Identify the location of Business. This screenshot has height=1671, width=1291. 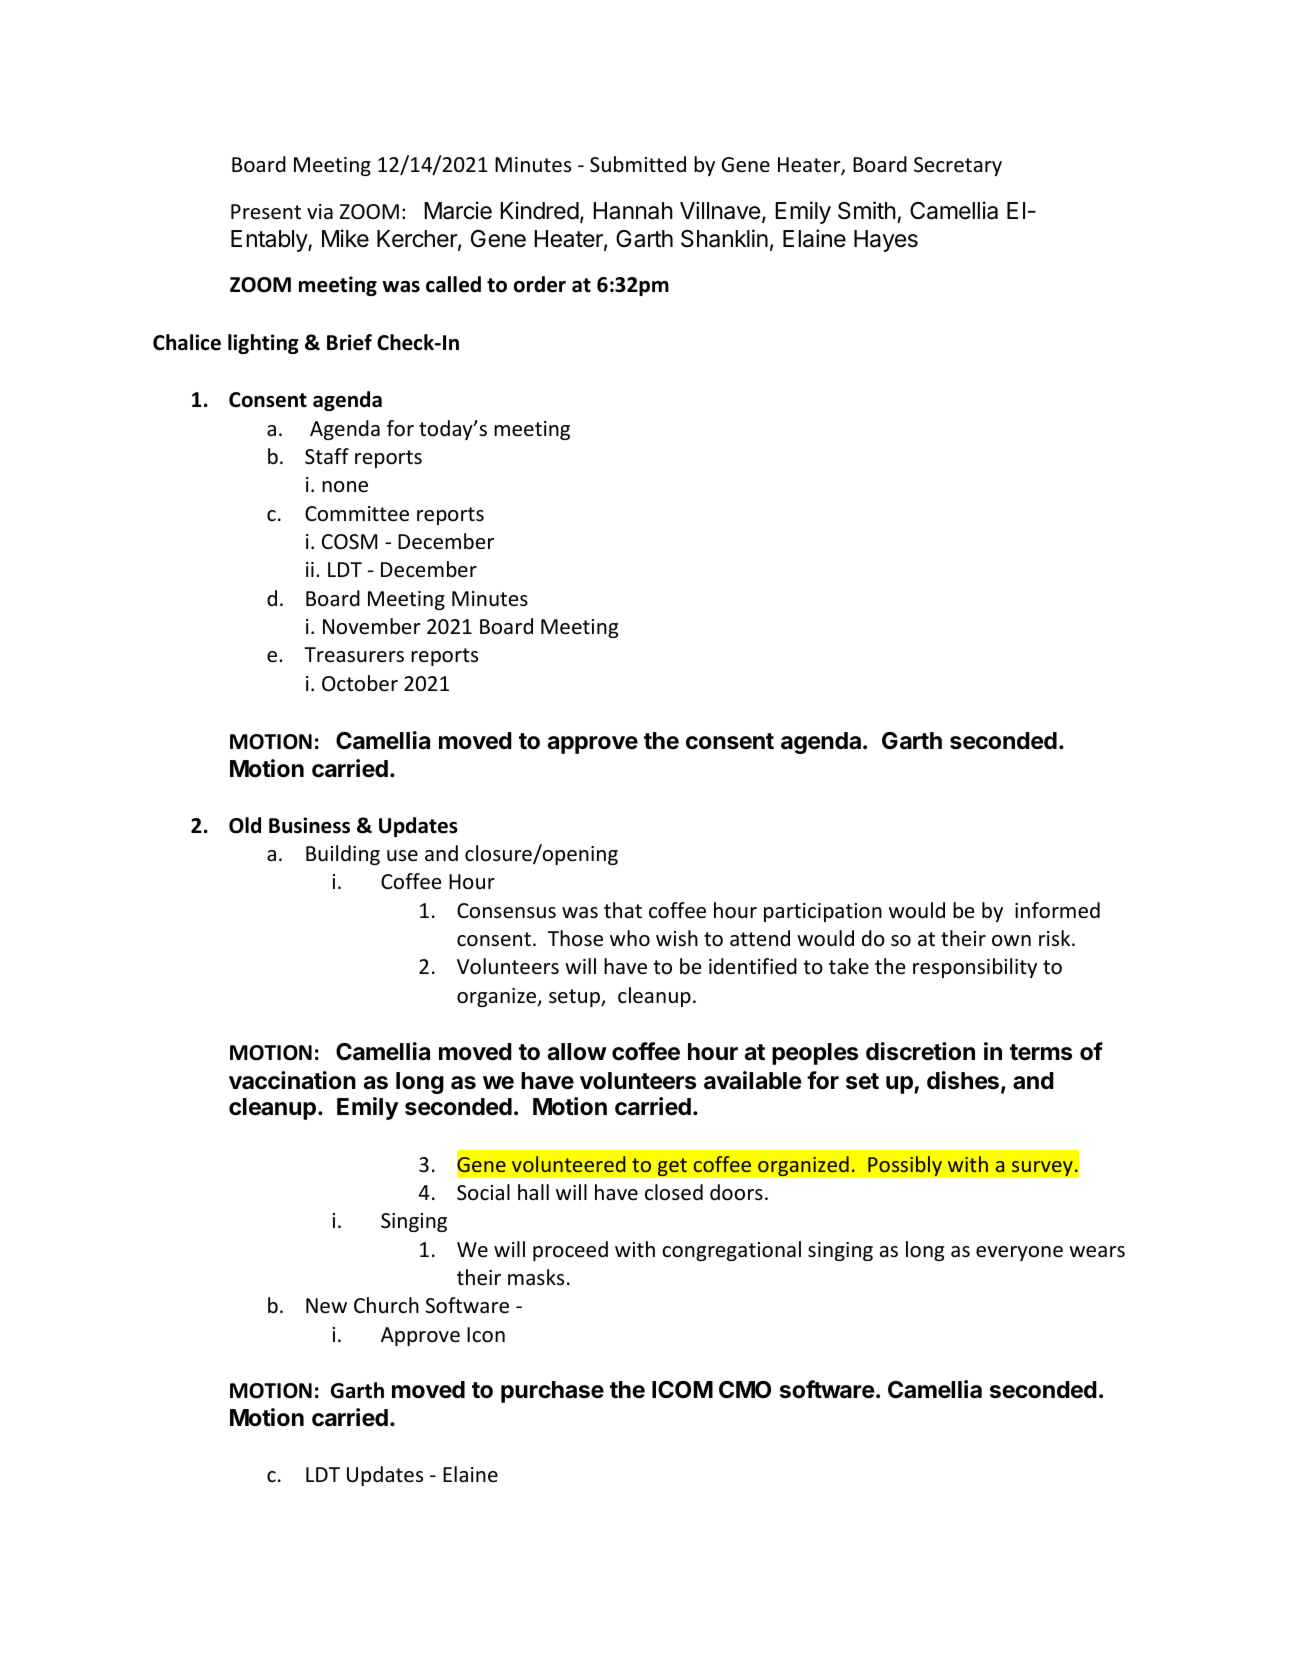
(309, 825).
